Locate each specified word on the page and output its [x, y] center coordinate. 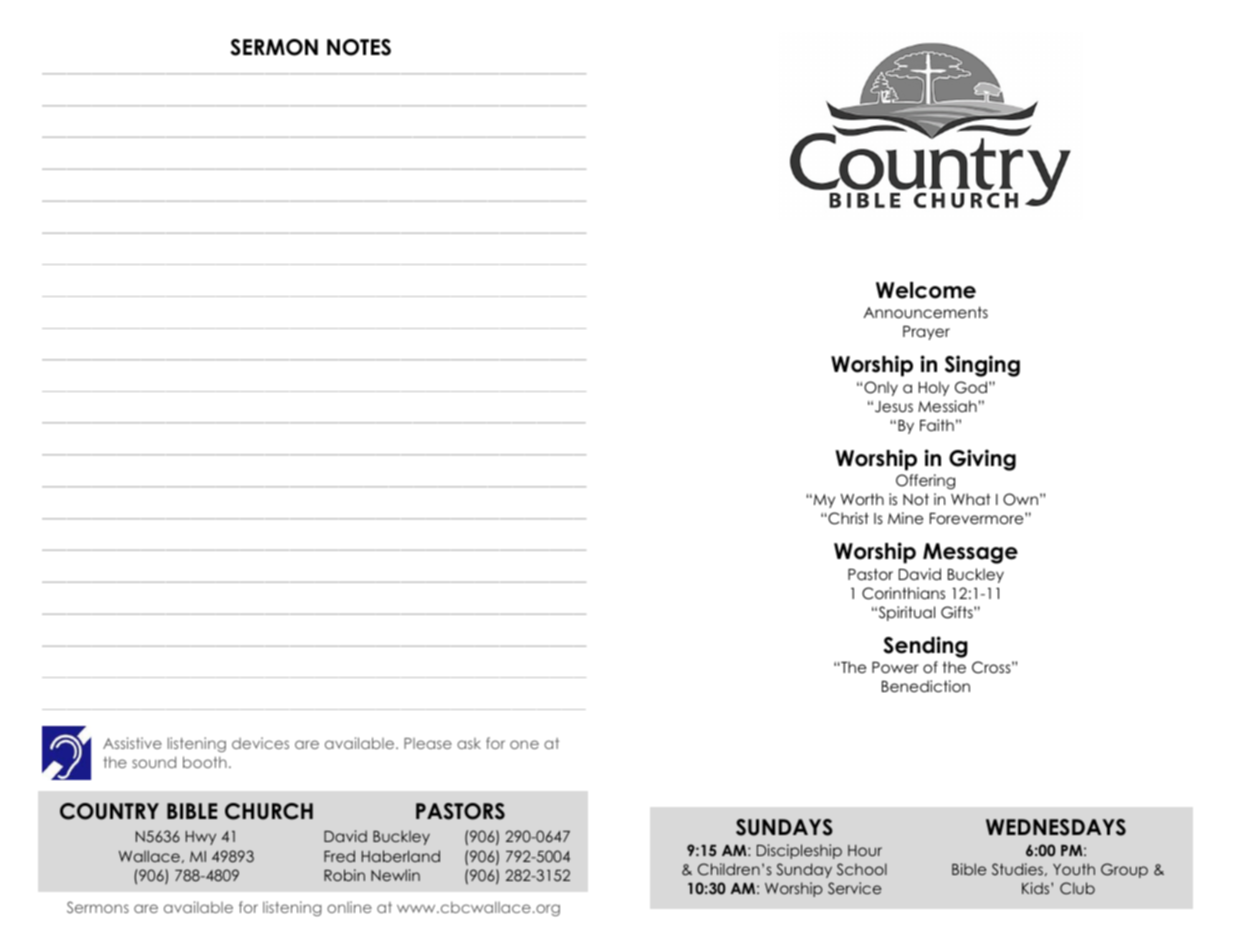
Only [881, 388]
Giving [982, 460]
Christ [847, 518]
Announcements [926, 312]
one [524, 744]
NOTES [359, 47]
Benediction [926, 686]
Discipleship [799, 851]
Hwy [201, 838]
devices [260, 743]
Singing [982, 366]
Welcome [926, 290]
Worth [862, 499]
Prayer [926, 333]
